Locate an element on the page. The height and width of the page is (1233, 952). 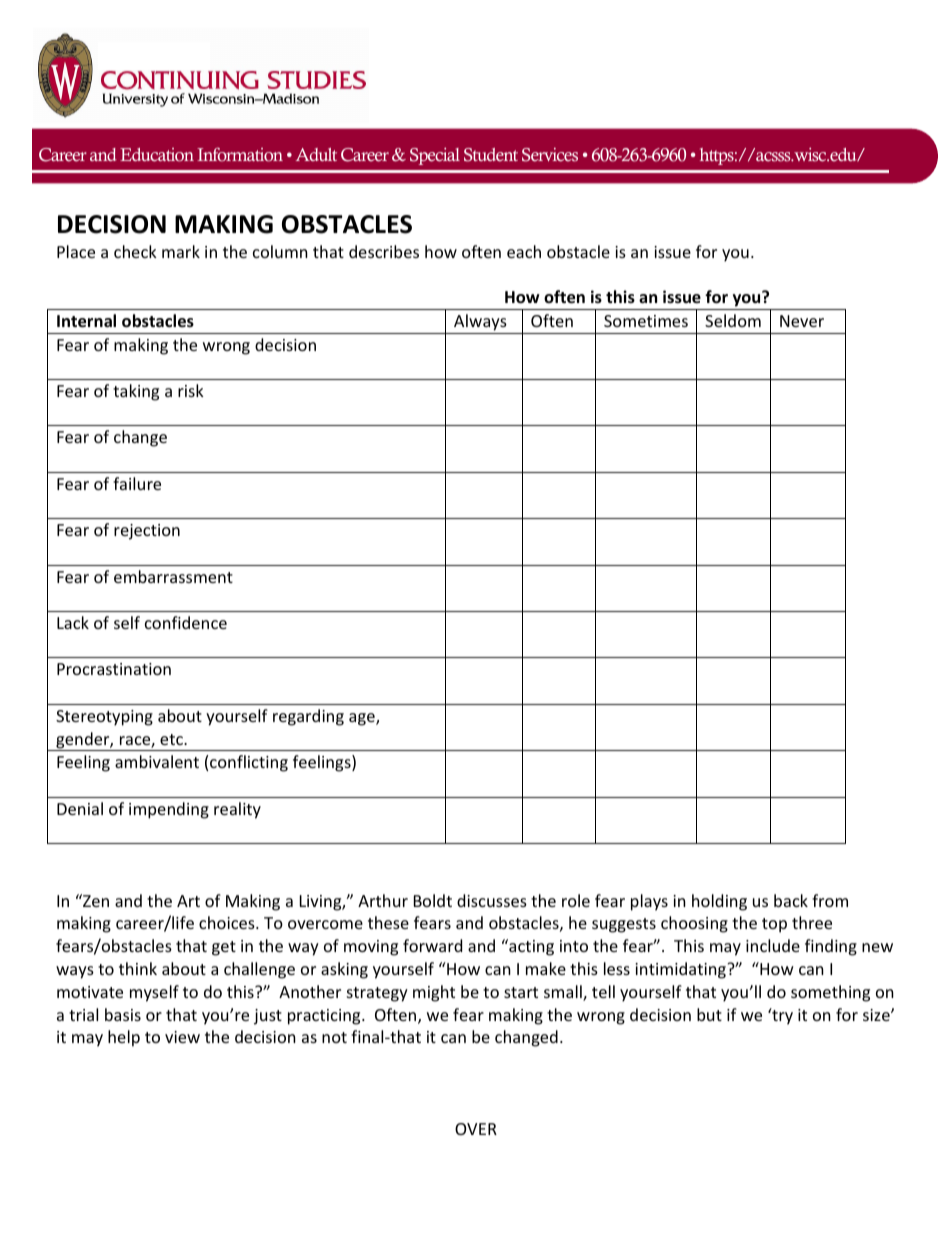
might is located at coordinates (434, 993).
